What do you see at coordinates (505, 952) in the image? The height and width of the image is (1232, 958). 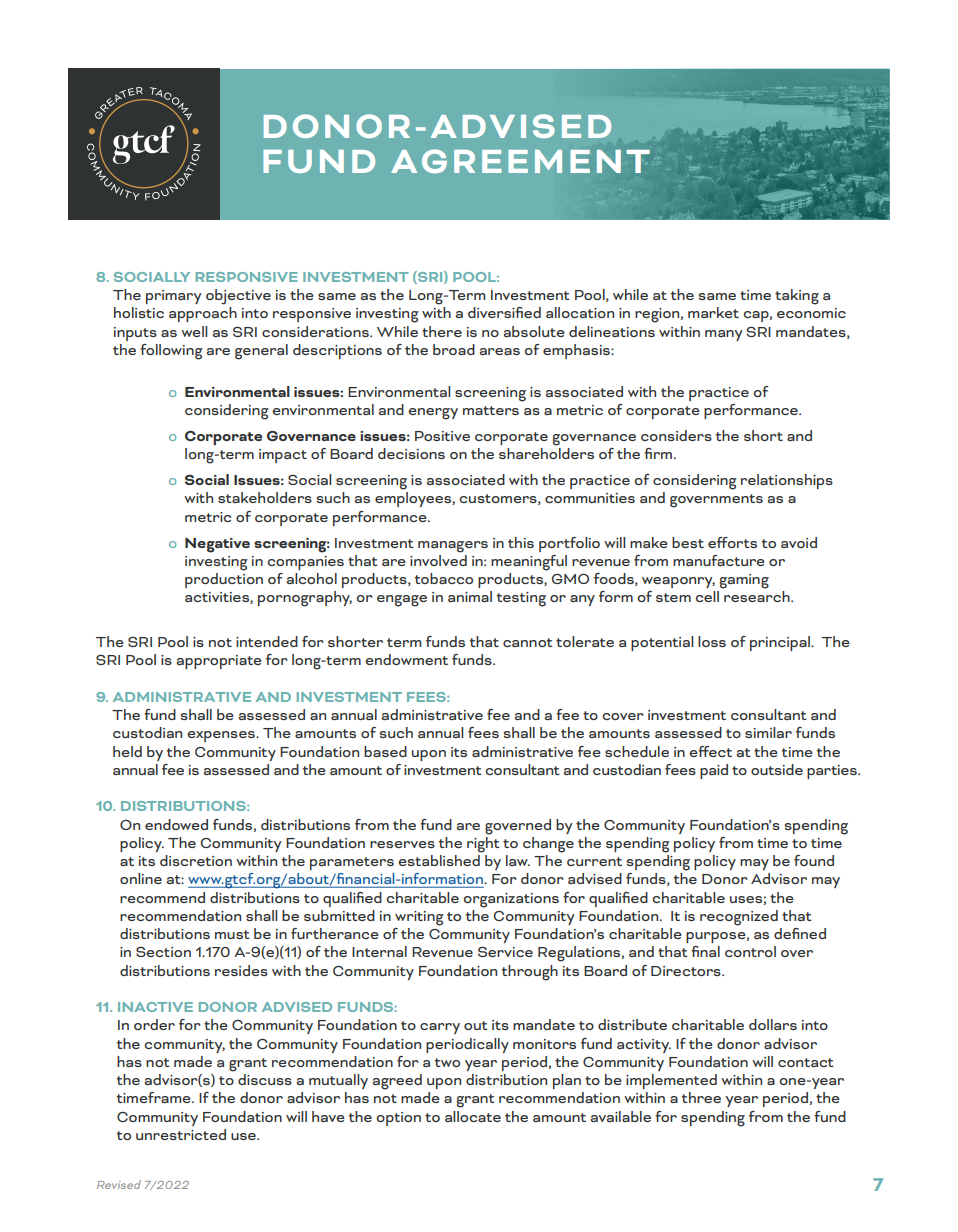 I see `Service` at bounding box center [505, 952].
